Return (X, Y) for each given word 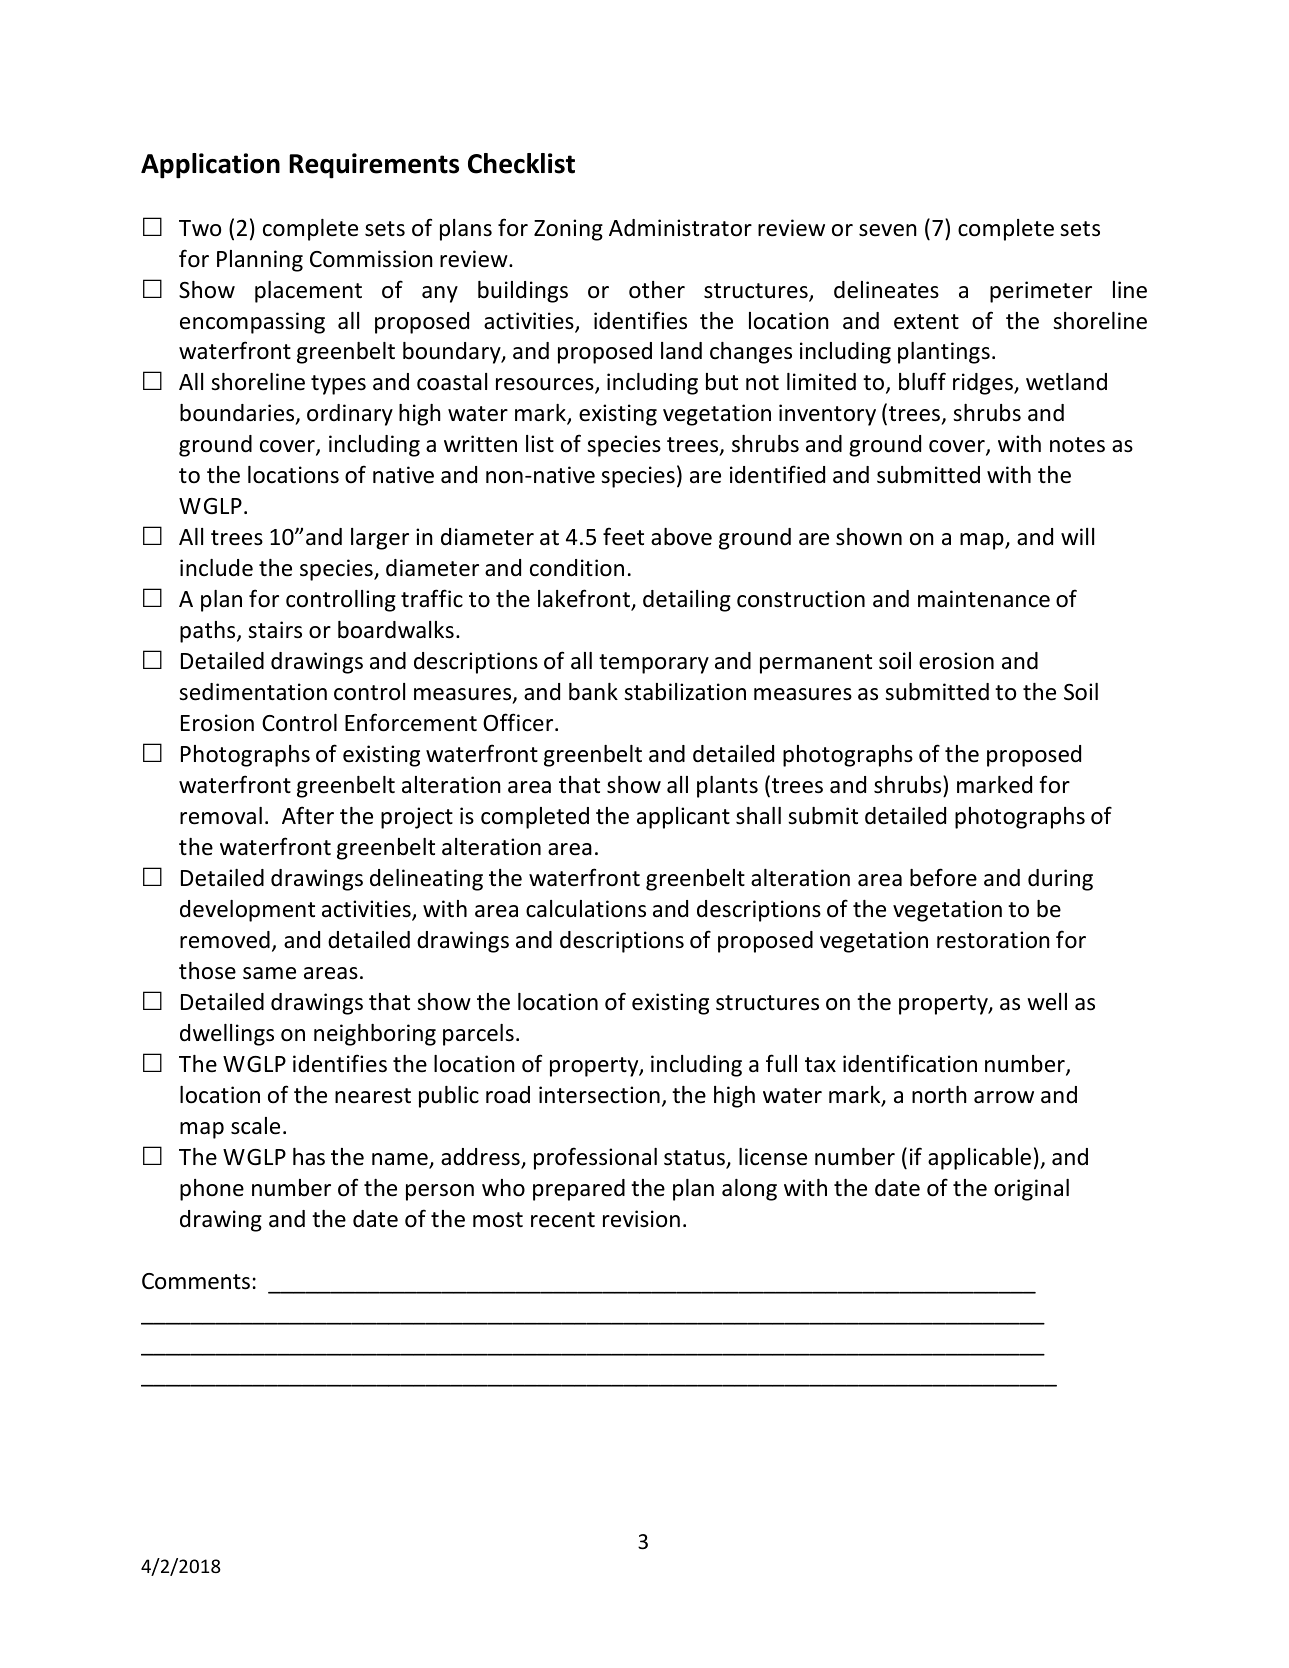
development (247, 911)
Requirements (374, 166)
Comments (196, 1281)
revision (641, 1219)
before (943, 877)
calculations (586, 909)
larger (380, 539)
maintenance (984, 599)
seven (888, 230)
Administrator (680, 228)
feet (623, 536)
